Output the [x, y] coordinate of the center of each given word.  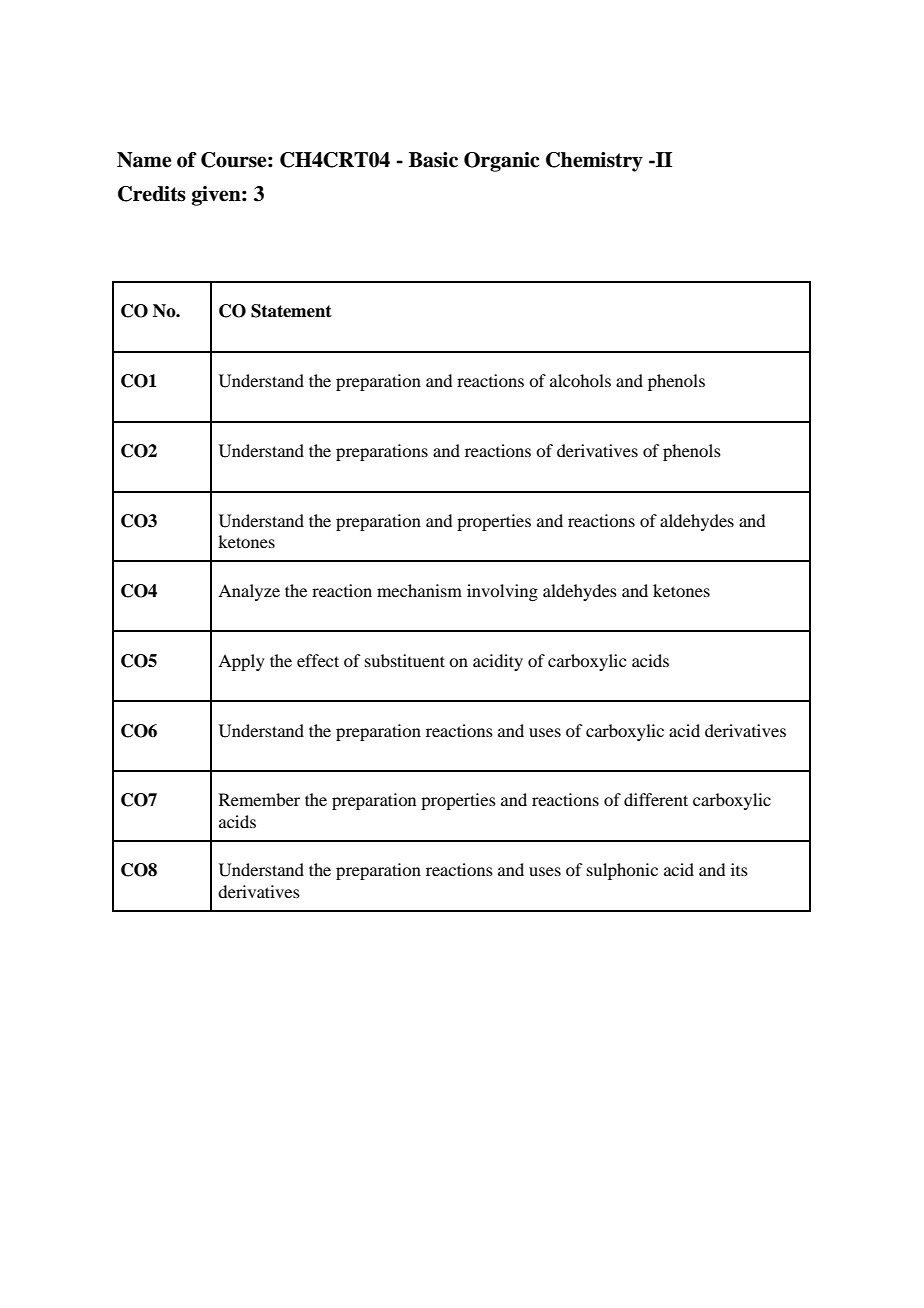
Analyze [249, 592]
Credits [152, 194]
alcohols [580, 380]
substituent [405, 660]
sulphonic [622, 871]
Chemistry [594, 162]
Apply [241, 662]
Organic [501, 162]
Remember [259, 799]
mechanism [419, 590]
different [656, 799]
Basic [433, 160]
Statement [291, 311]
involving [502, 592]
